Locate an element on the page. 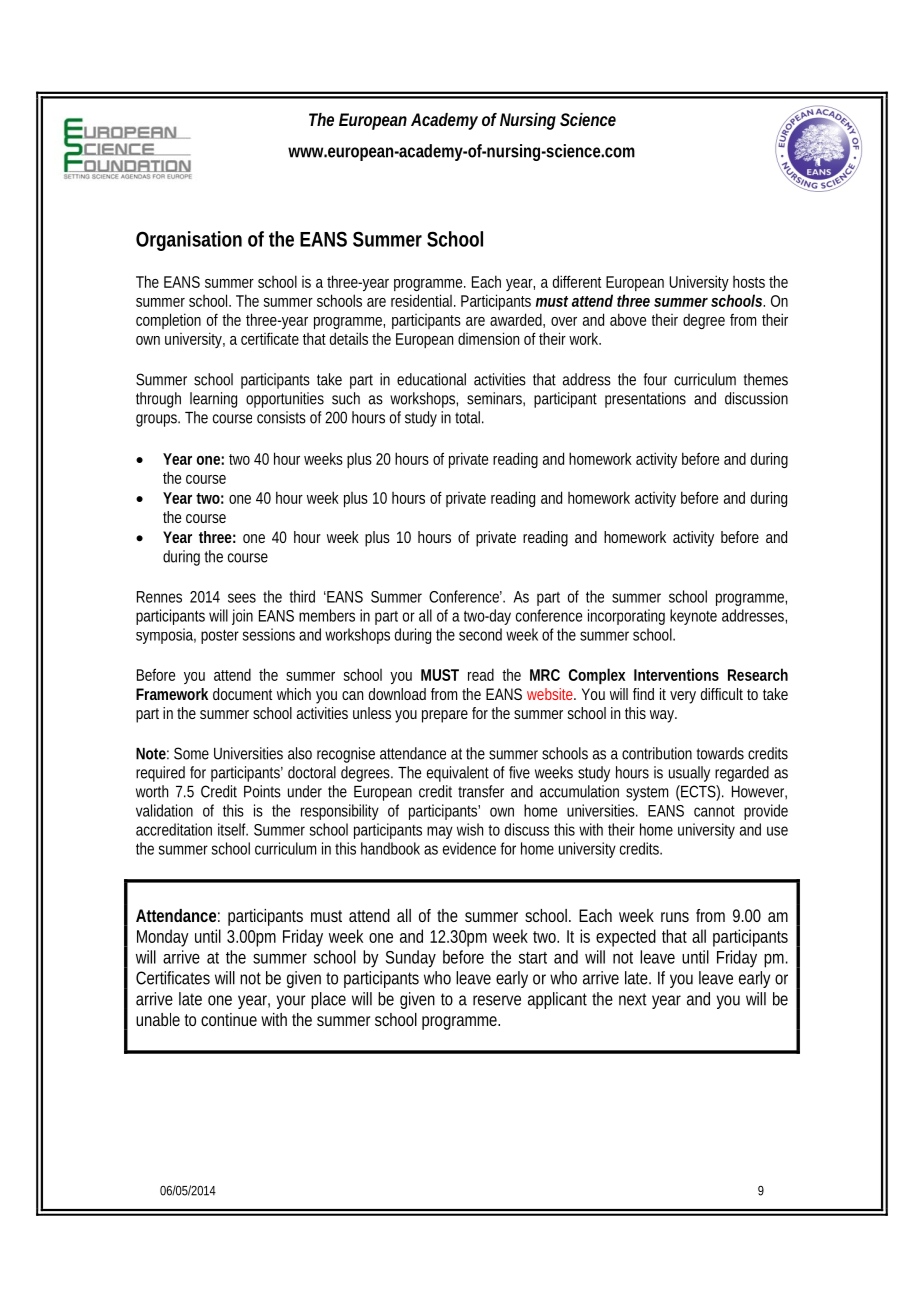 This document has height=1308, width=924. itself is located at coordinates (233, 829).
